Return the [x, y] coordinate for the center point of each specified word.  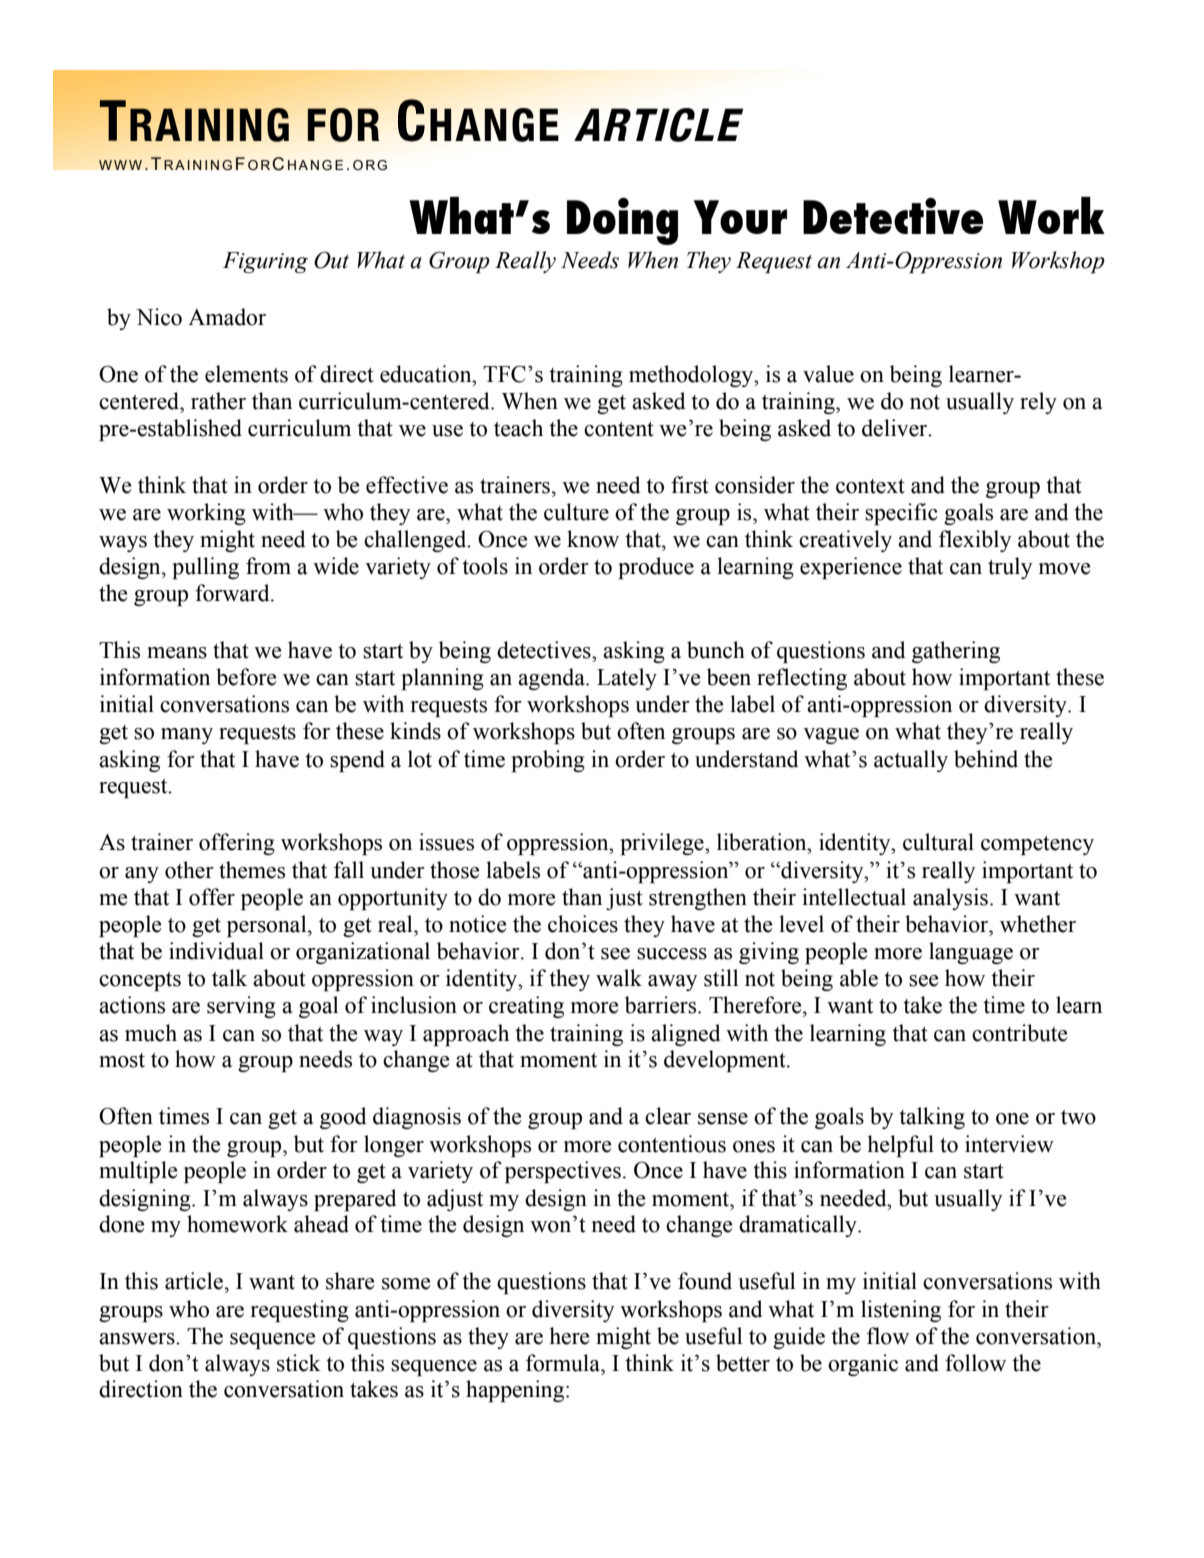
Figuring [265, 262]
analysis [950, 899]
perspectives [563, 1172]
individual [216, 951]
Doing [622, 221]
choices [583, 924]
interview [1009, 1144]
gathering [956, 652]
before [246, 677]
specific [901, 514]
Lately [627, 679]
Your [740, 217]
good [343, 1118]
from [268, 566]
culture [576, 512]
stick [299, 1363]
